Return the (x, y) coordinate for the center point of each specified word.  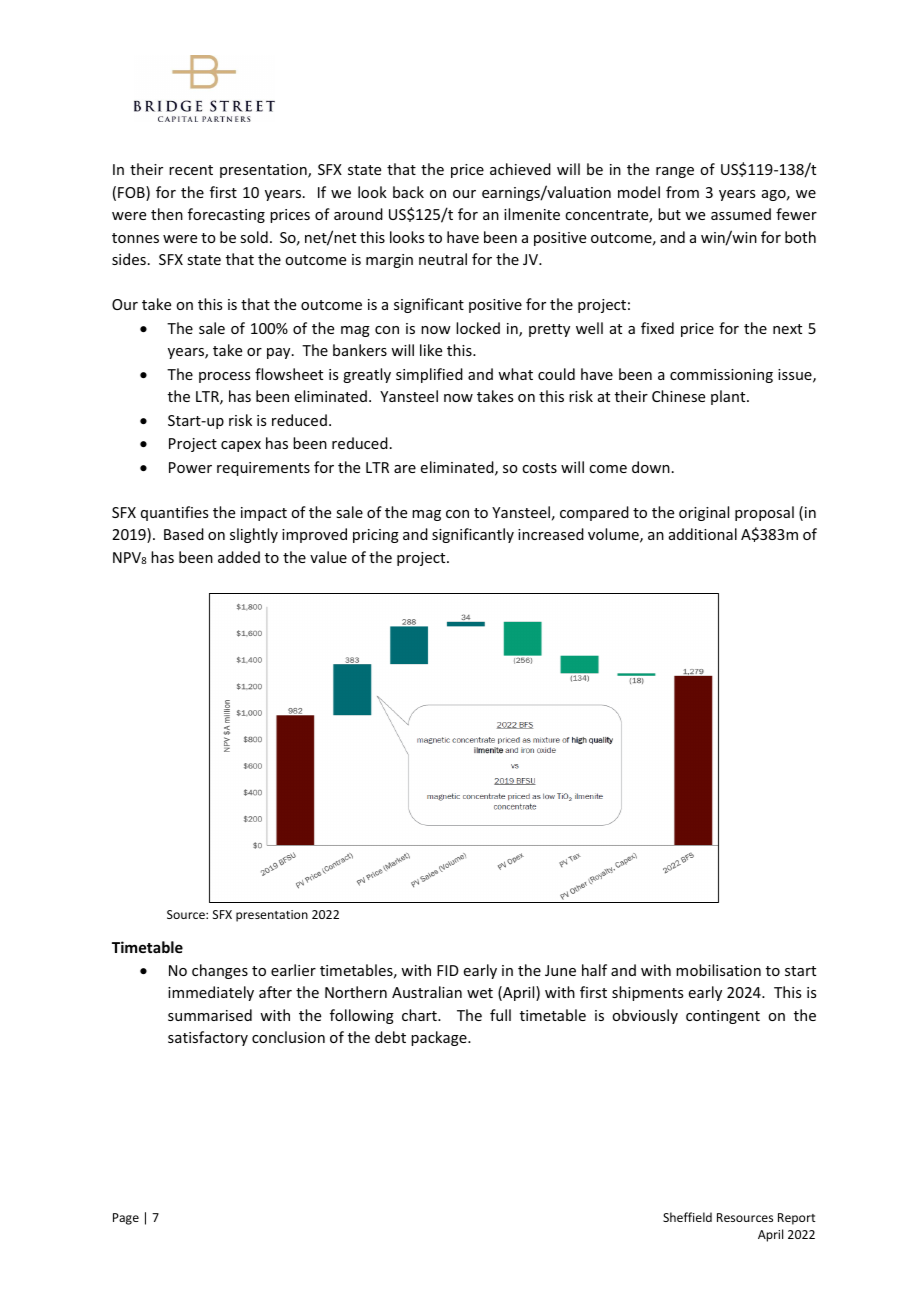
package (440, 1038)
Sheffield (687, 1217)
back (408, 192)
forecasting (226, 215)
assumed (741, 214)
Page (126, 1219)
